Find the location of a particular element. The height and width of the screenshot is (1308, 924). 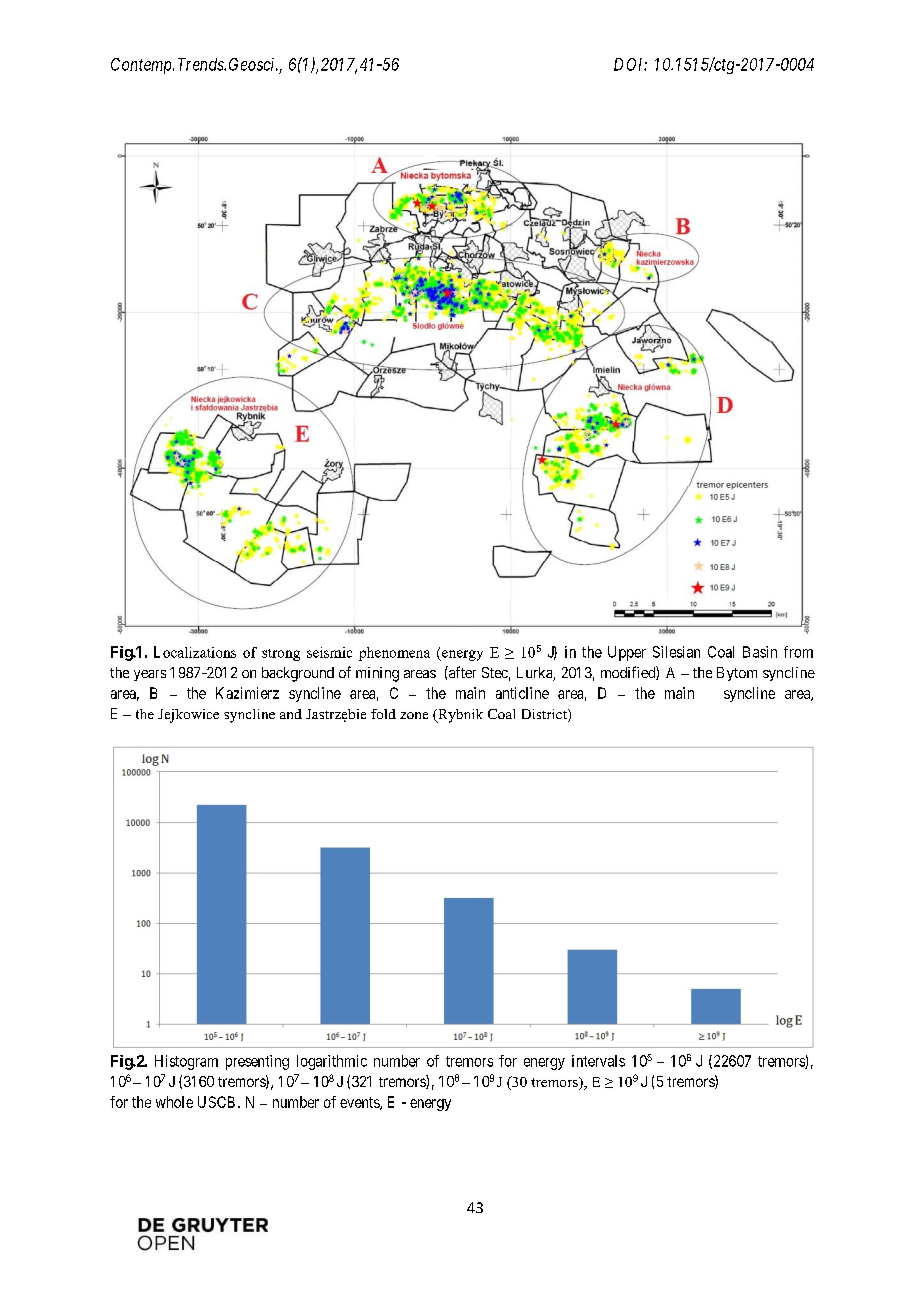

fold is located at coordinates (383, 714).
